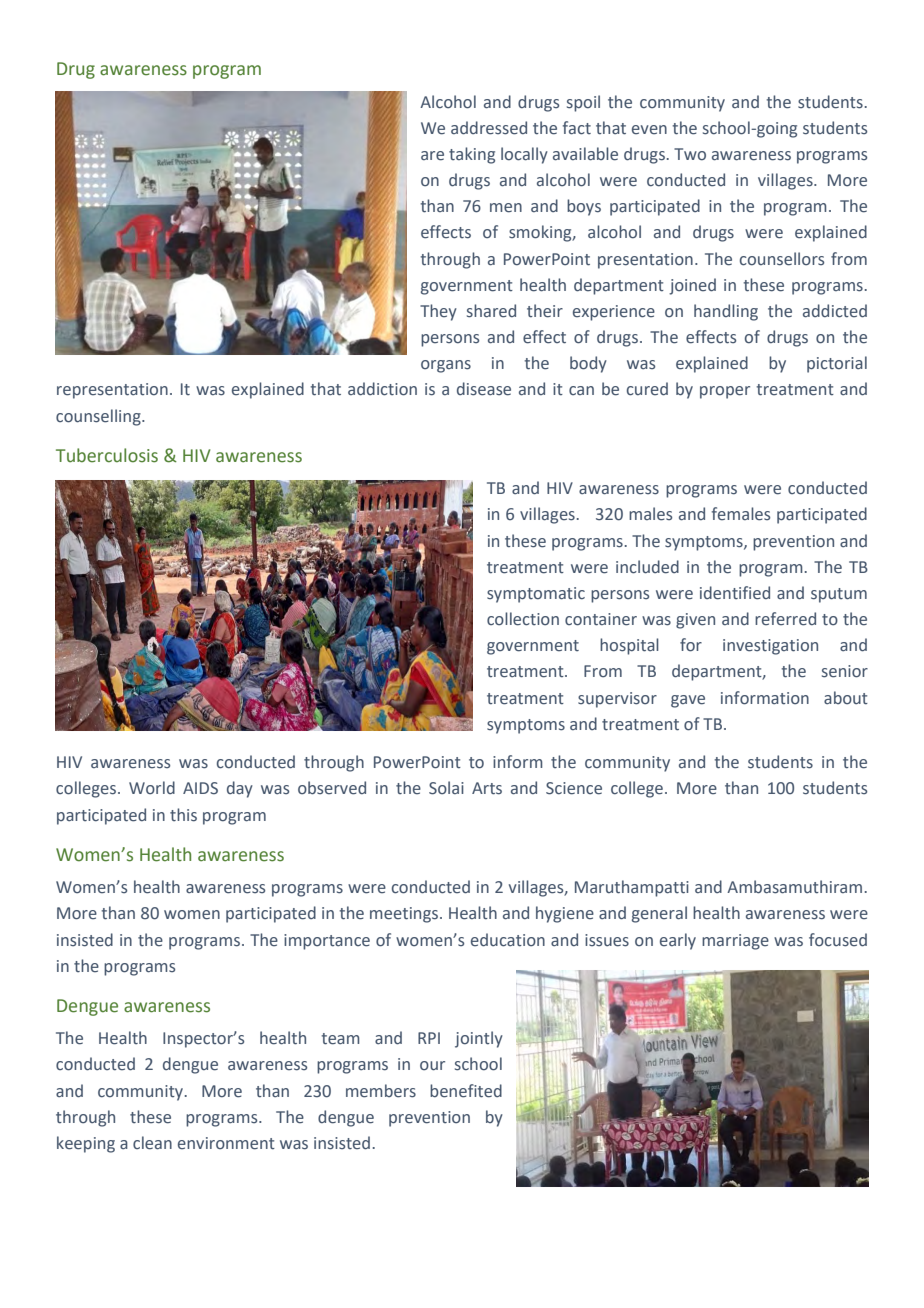  I want to click on taking, so click(472, 155).
